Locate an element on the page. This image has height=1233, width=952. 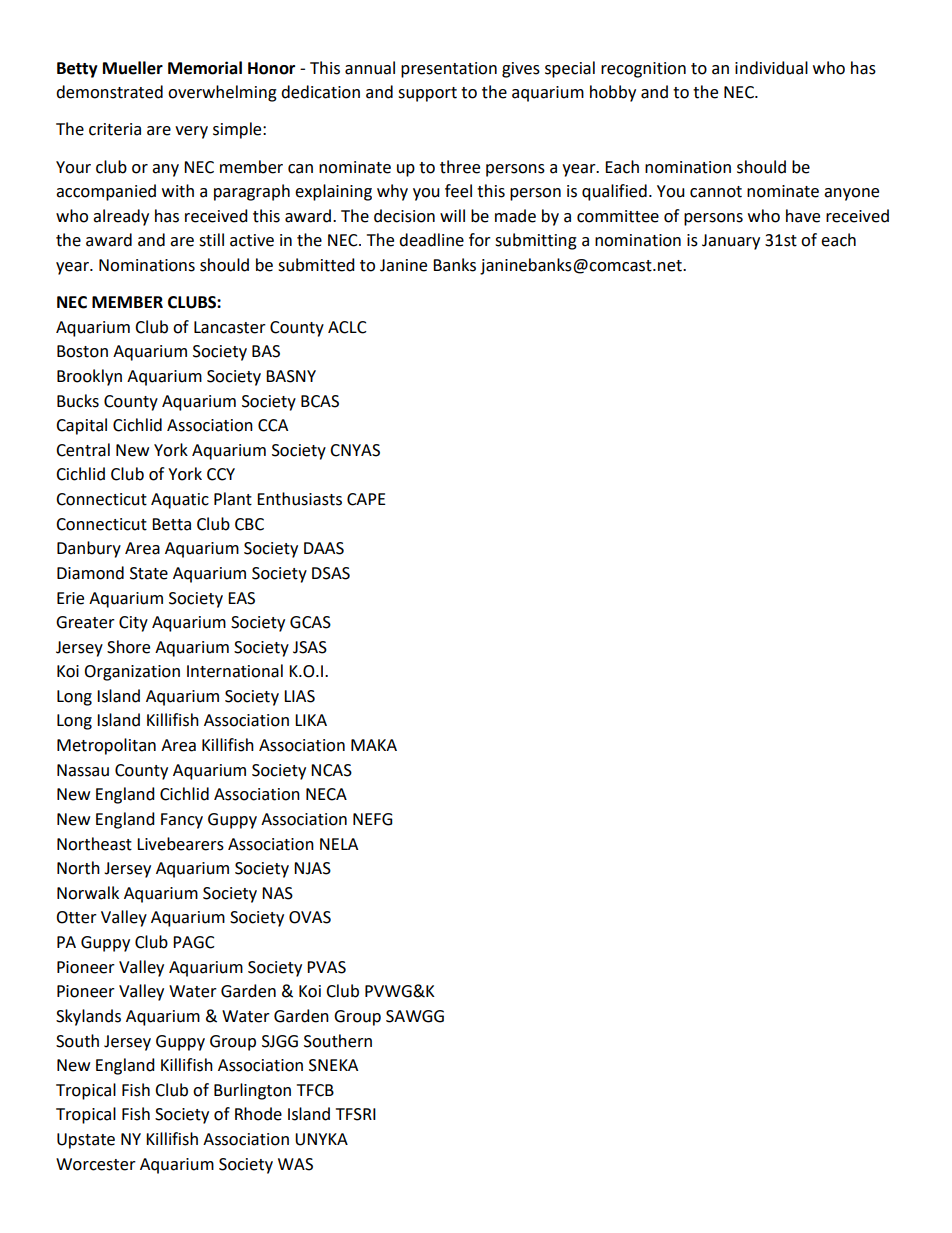
Brooklyn is located at coordinates (89, 377).
